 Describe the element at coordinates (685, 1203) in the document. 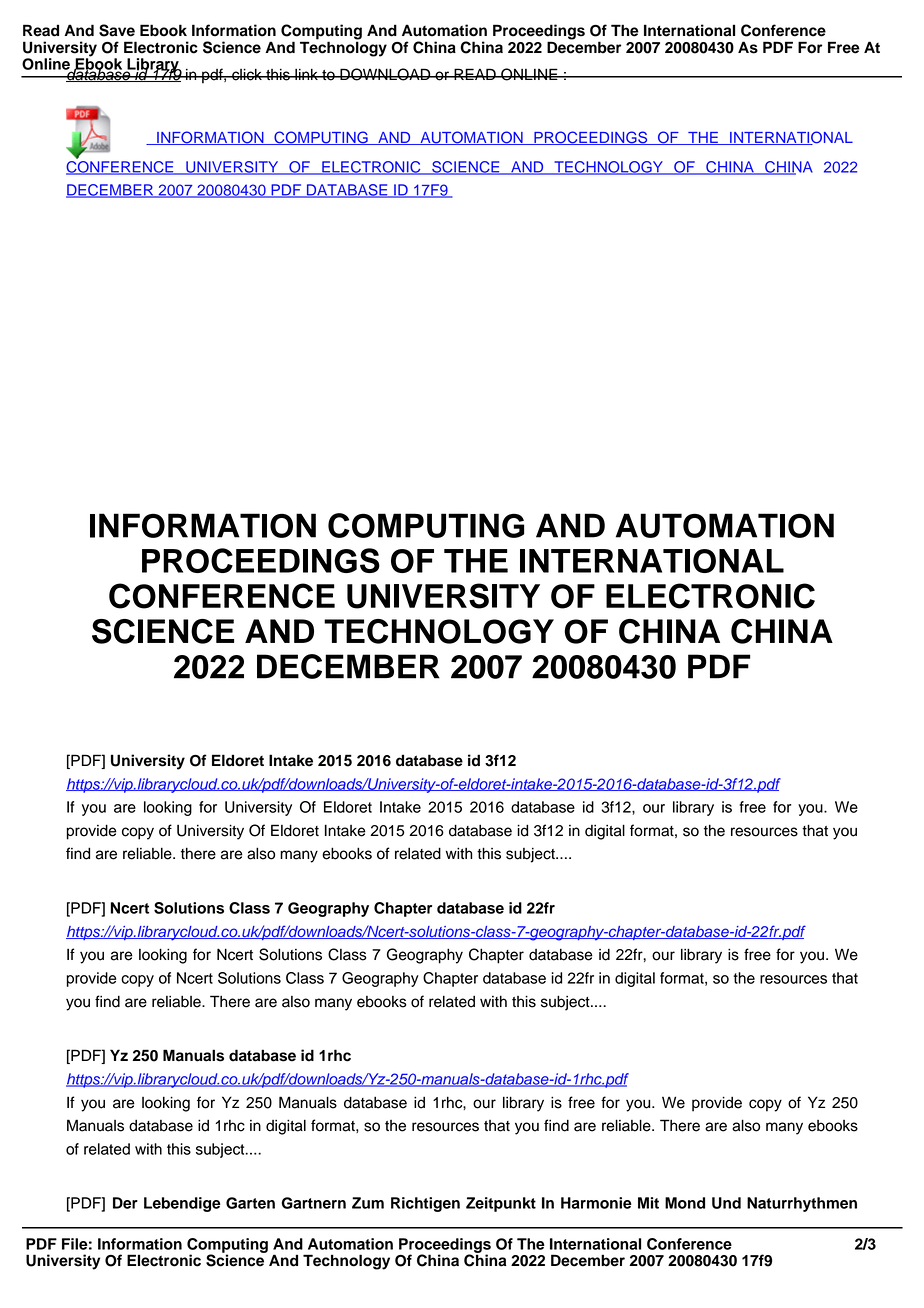

I see `Mond` at that location.
